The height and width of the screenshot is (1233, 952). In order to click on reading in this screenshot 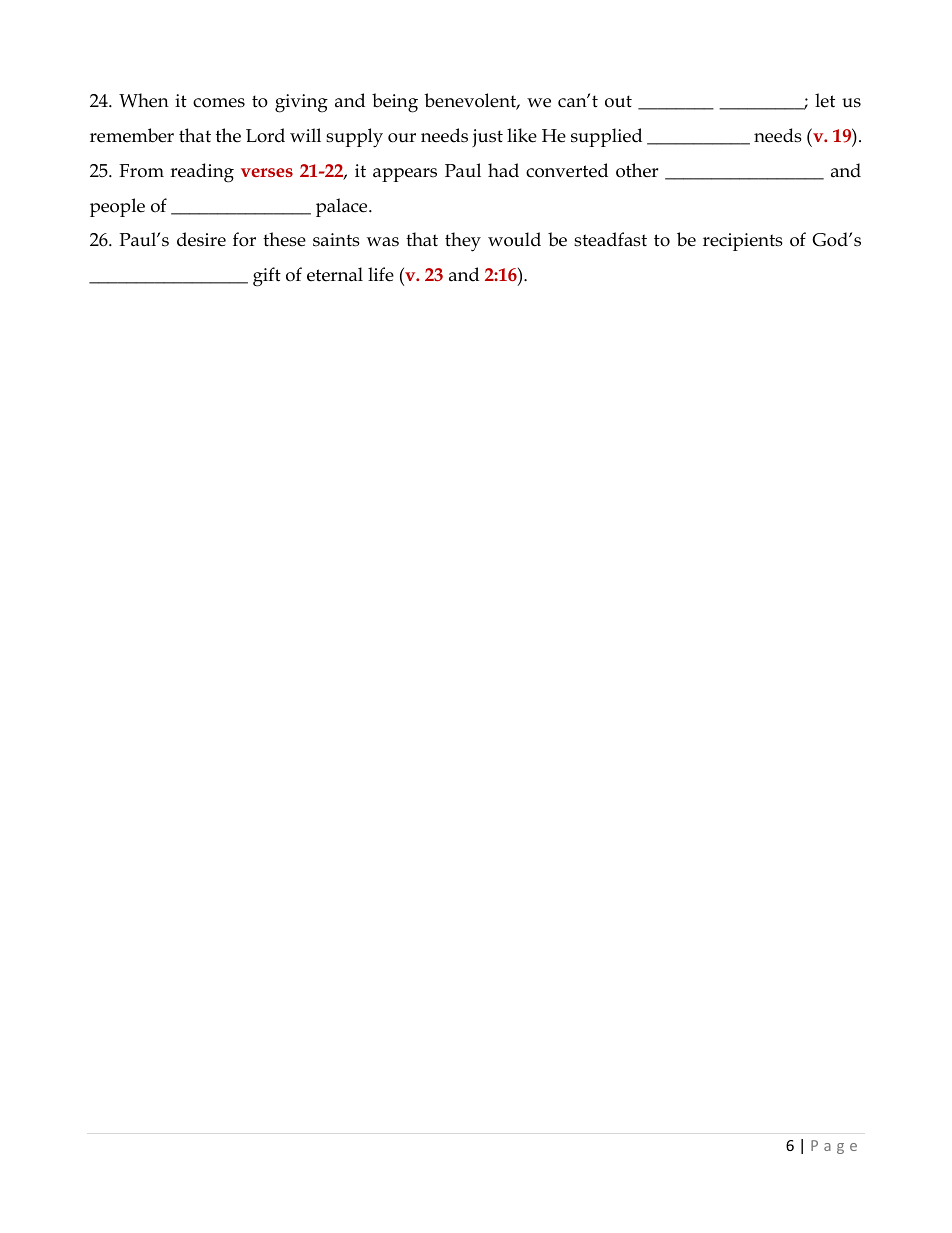, I will do `click(202, 173)`.
